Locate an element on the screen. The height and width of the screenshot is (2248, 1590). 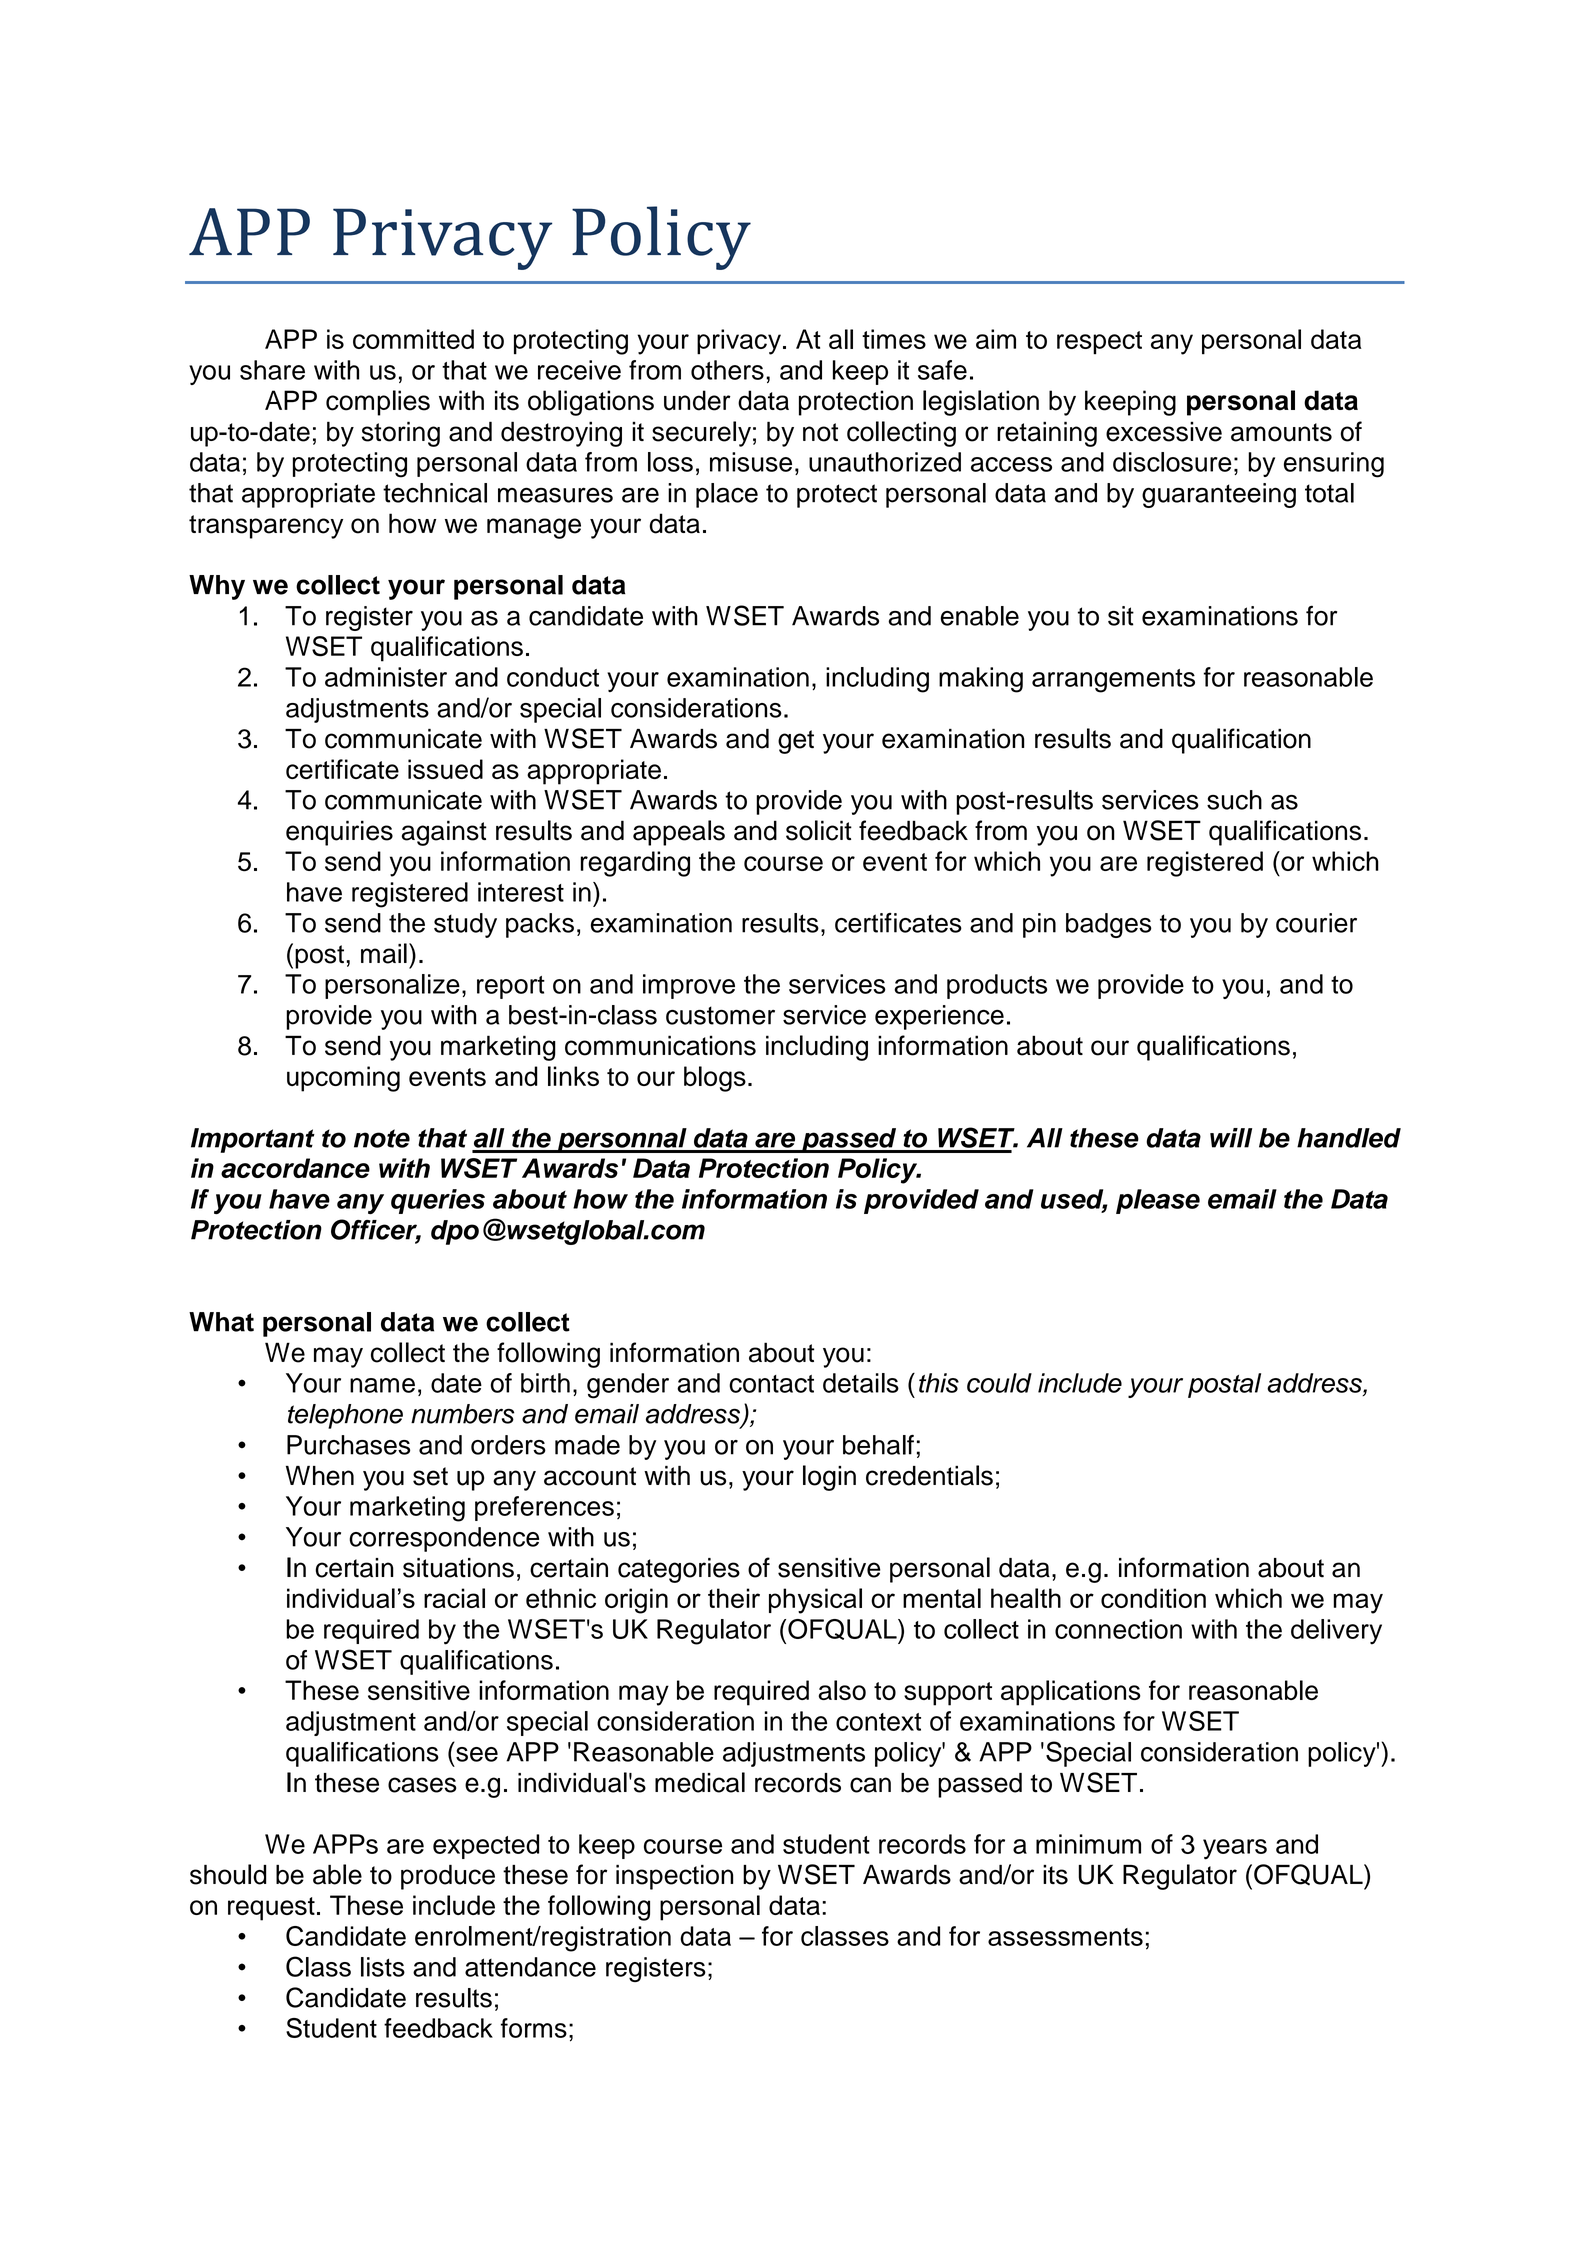
others is located at coordinates (727, 370).
